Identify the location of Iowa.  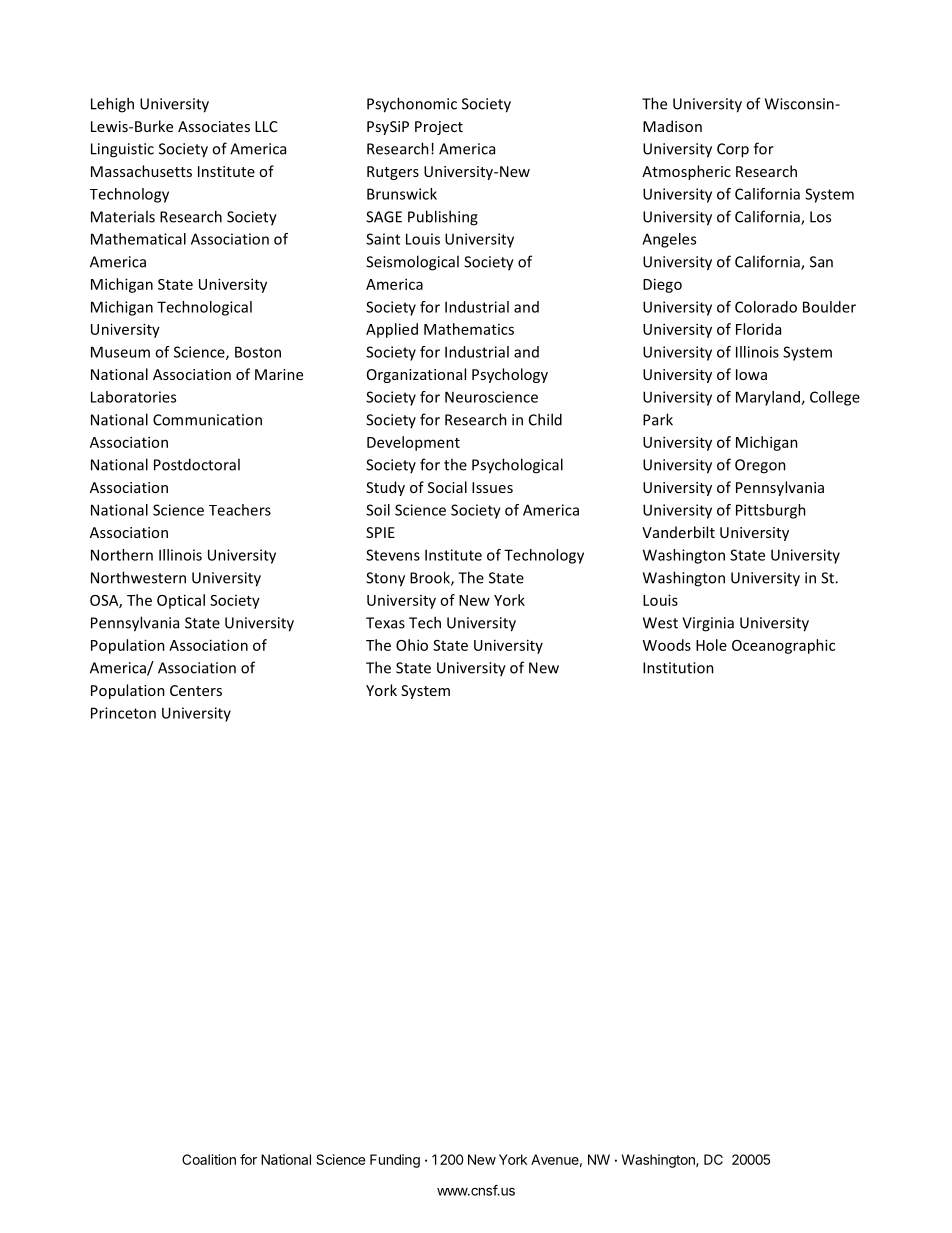
(751, 374).
